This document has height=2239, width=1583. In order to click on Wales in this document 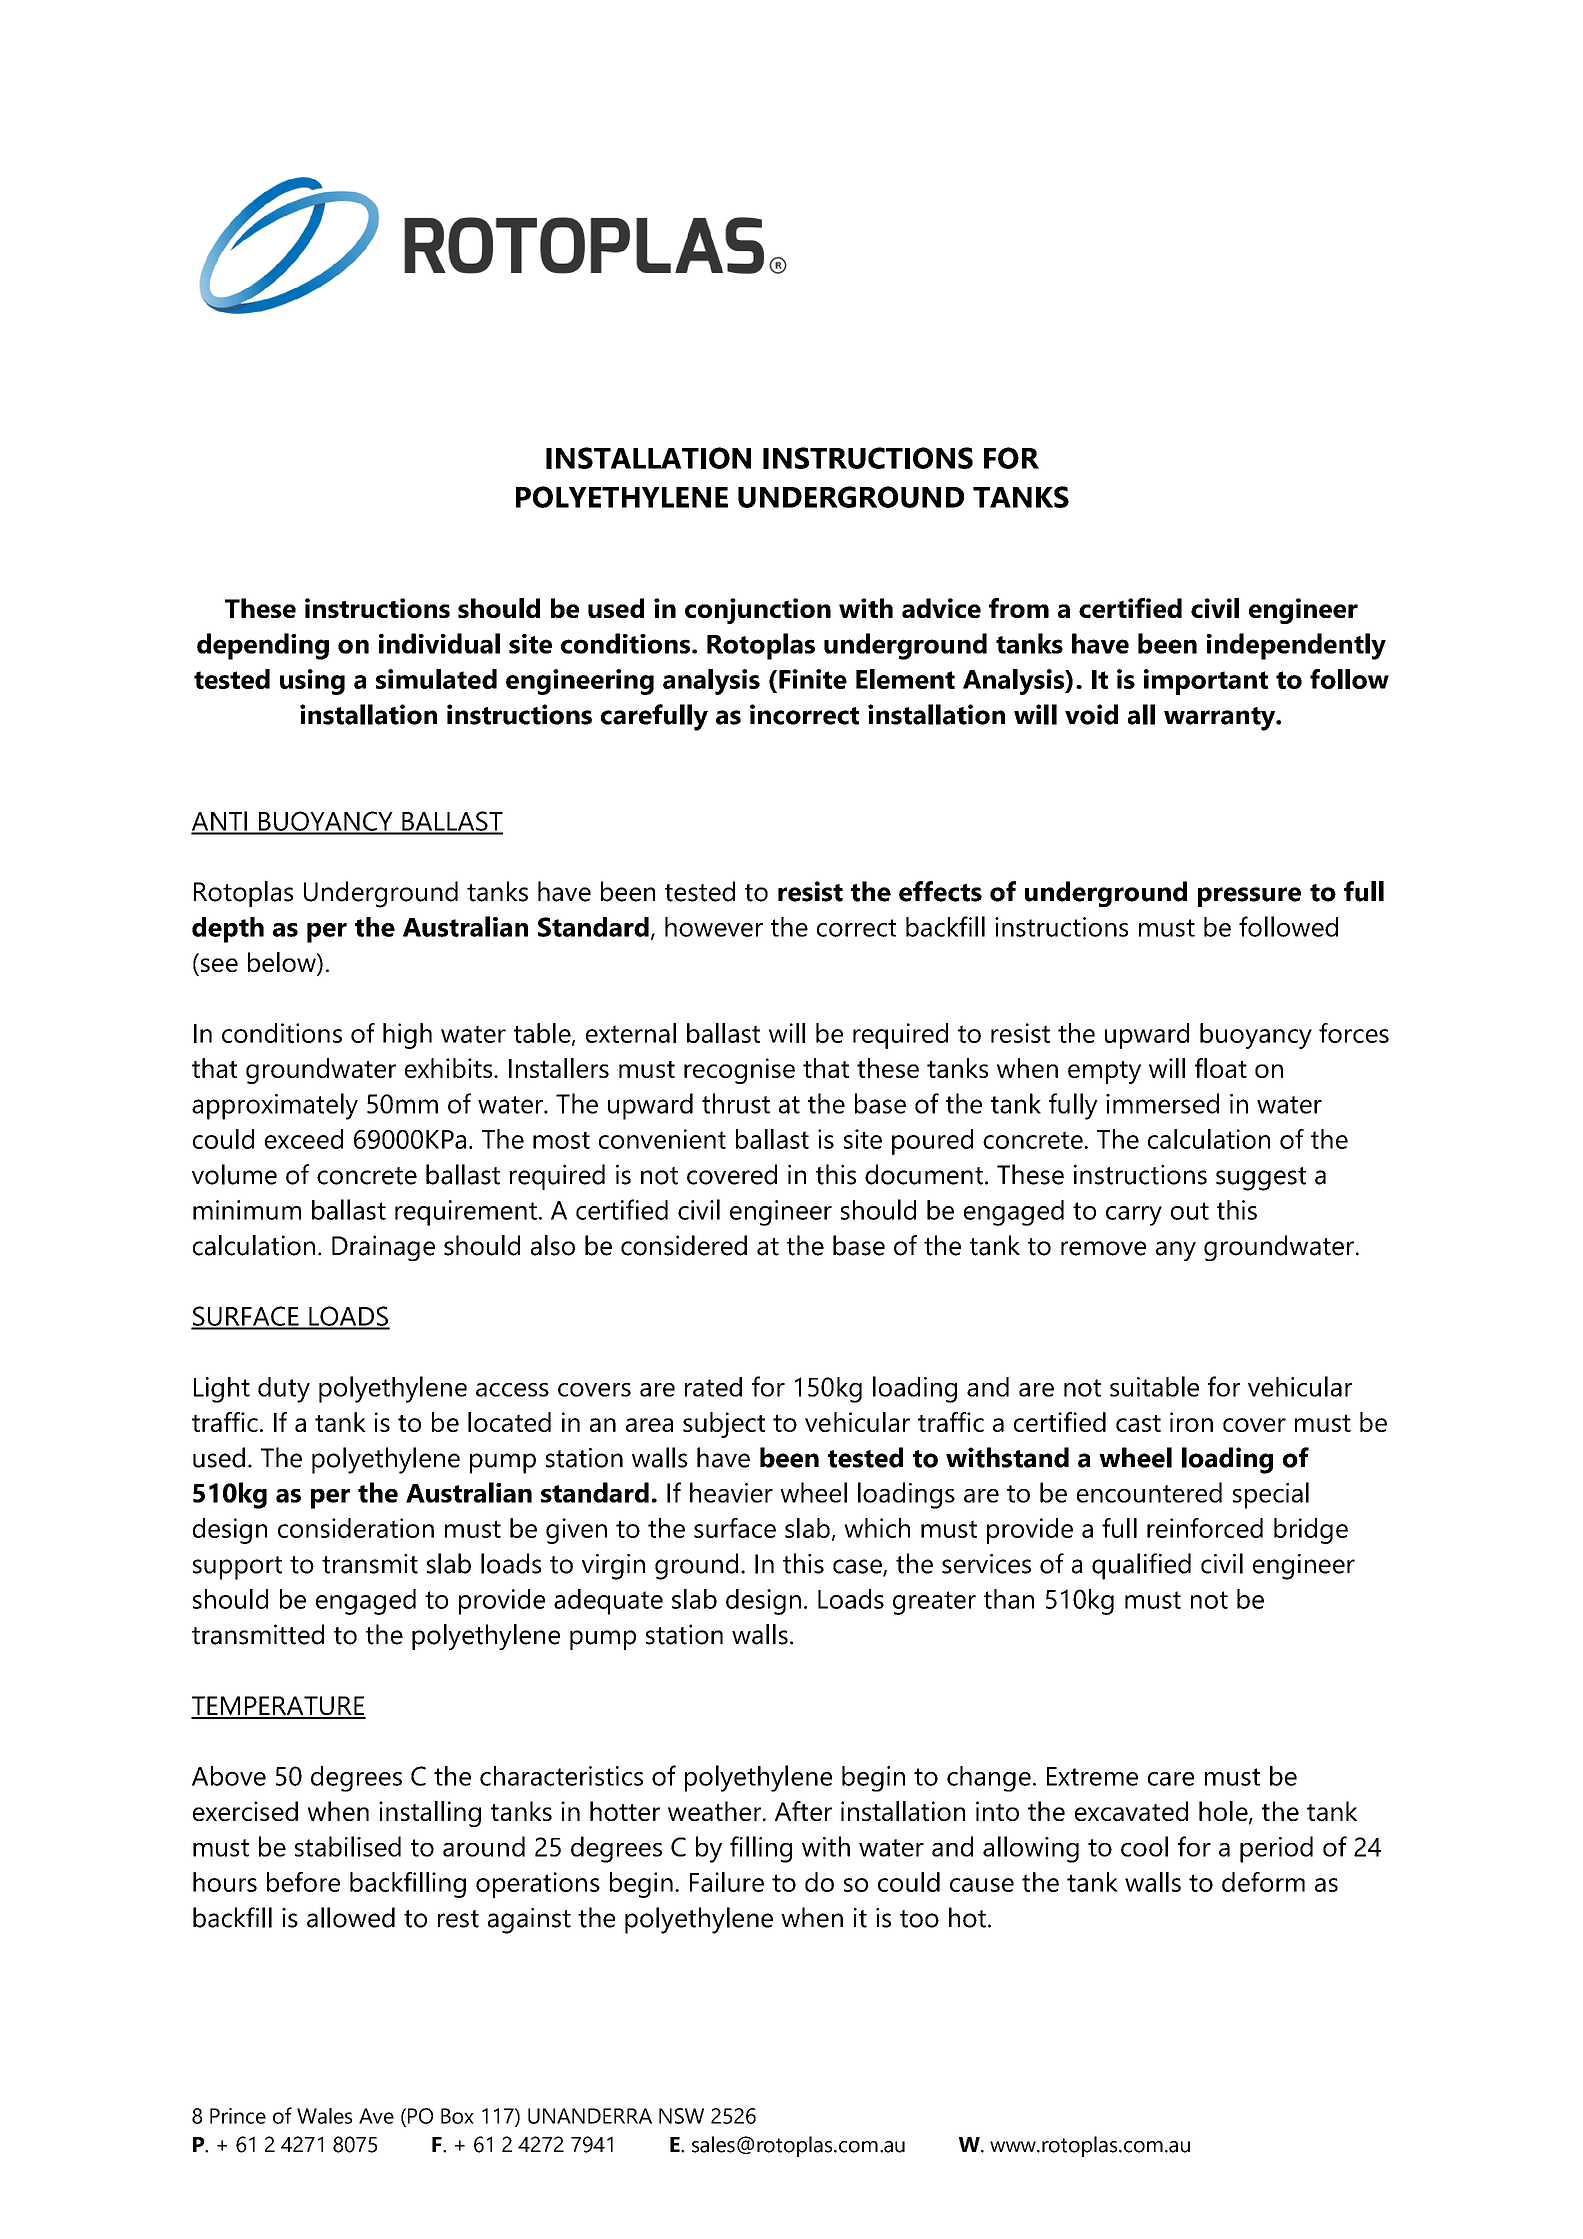, I will do `click(324, 2116)`.
